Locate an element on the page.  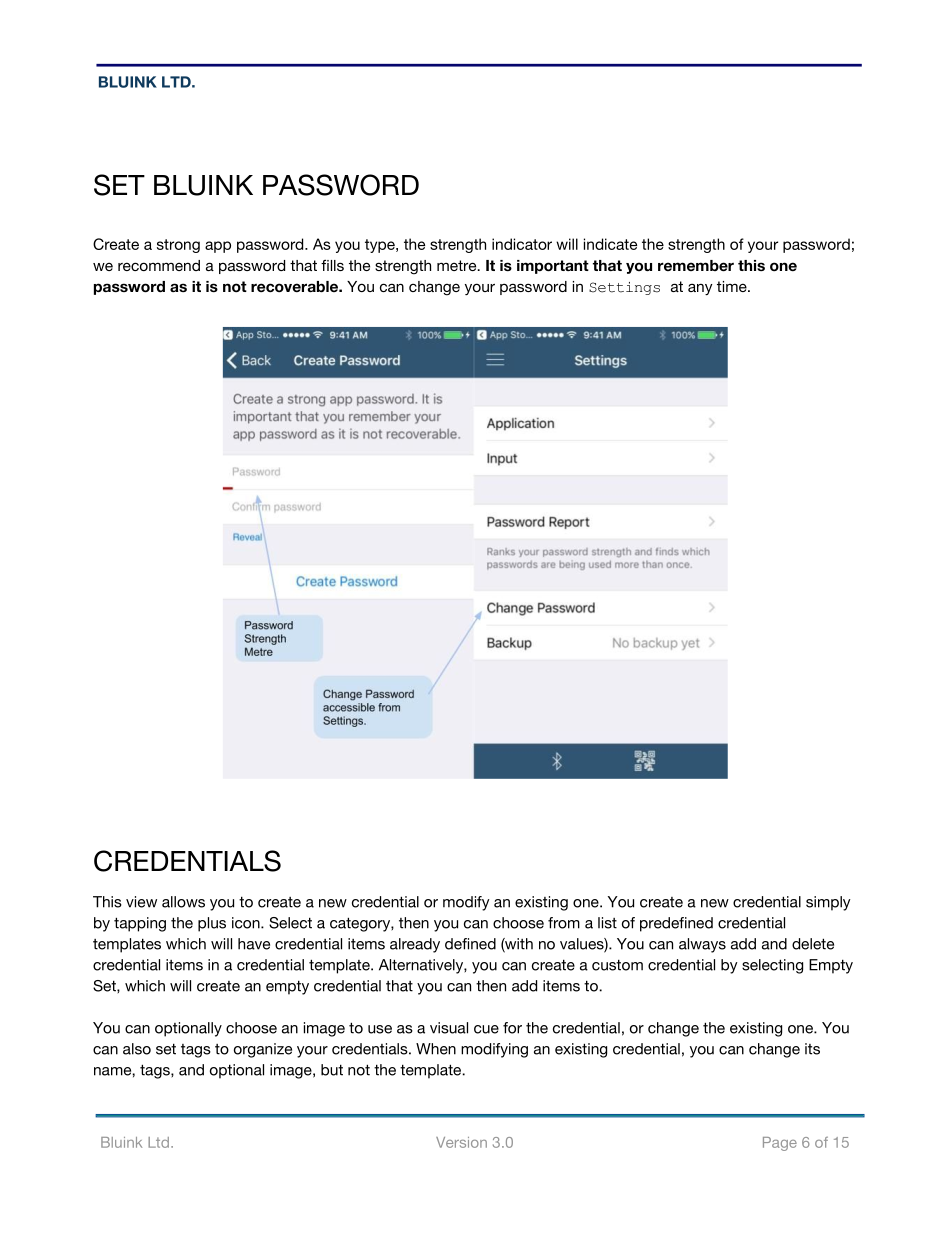
from is located at coordinates (564, 923).
